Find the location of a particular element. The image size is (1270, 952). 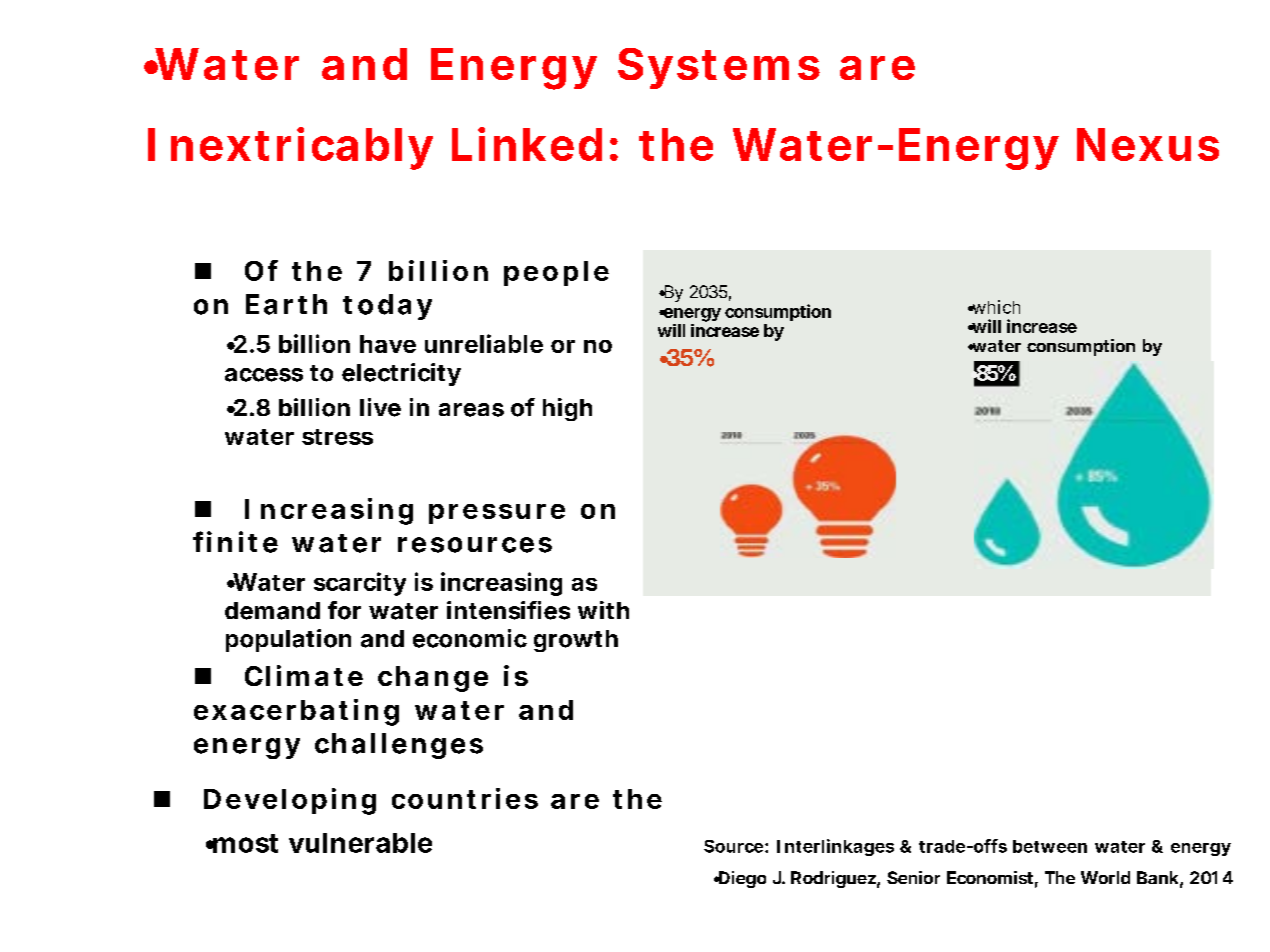

Senior is located at coordinates (913, 877).
